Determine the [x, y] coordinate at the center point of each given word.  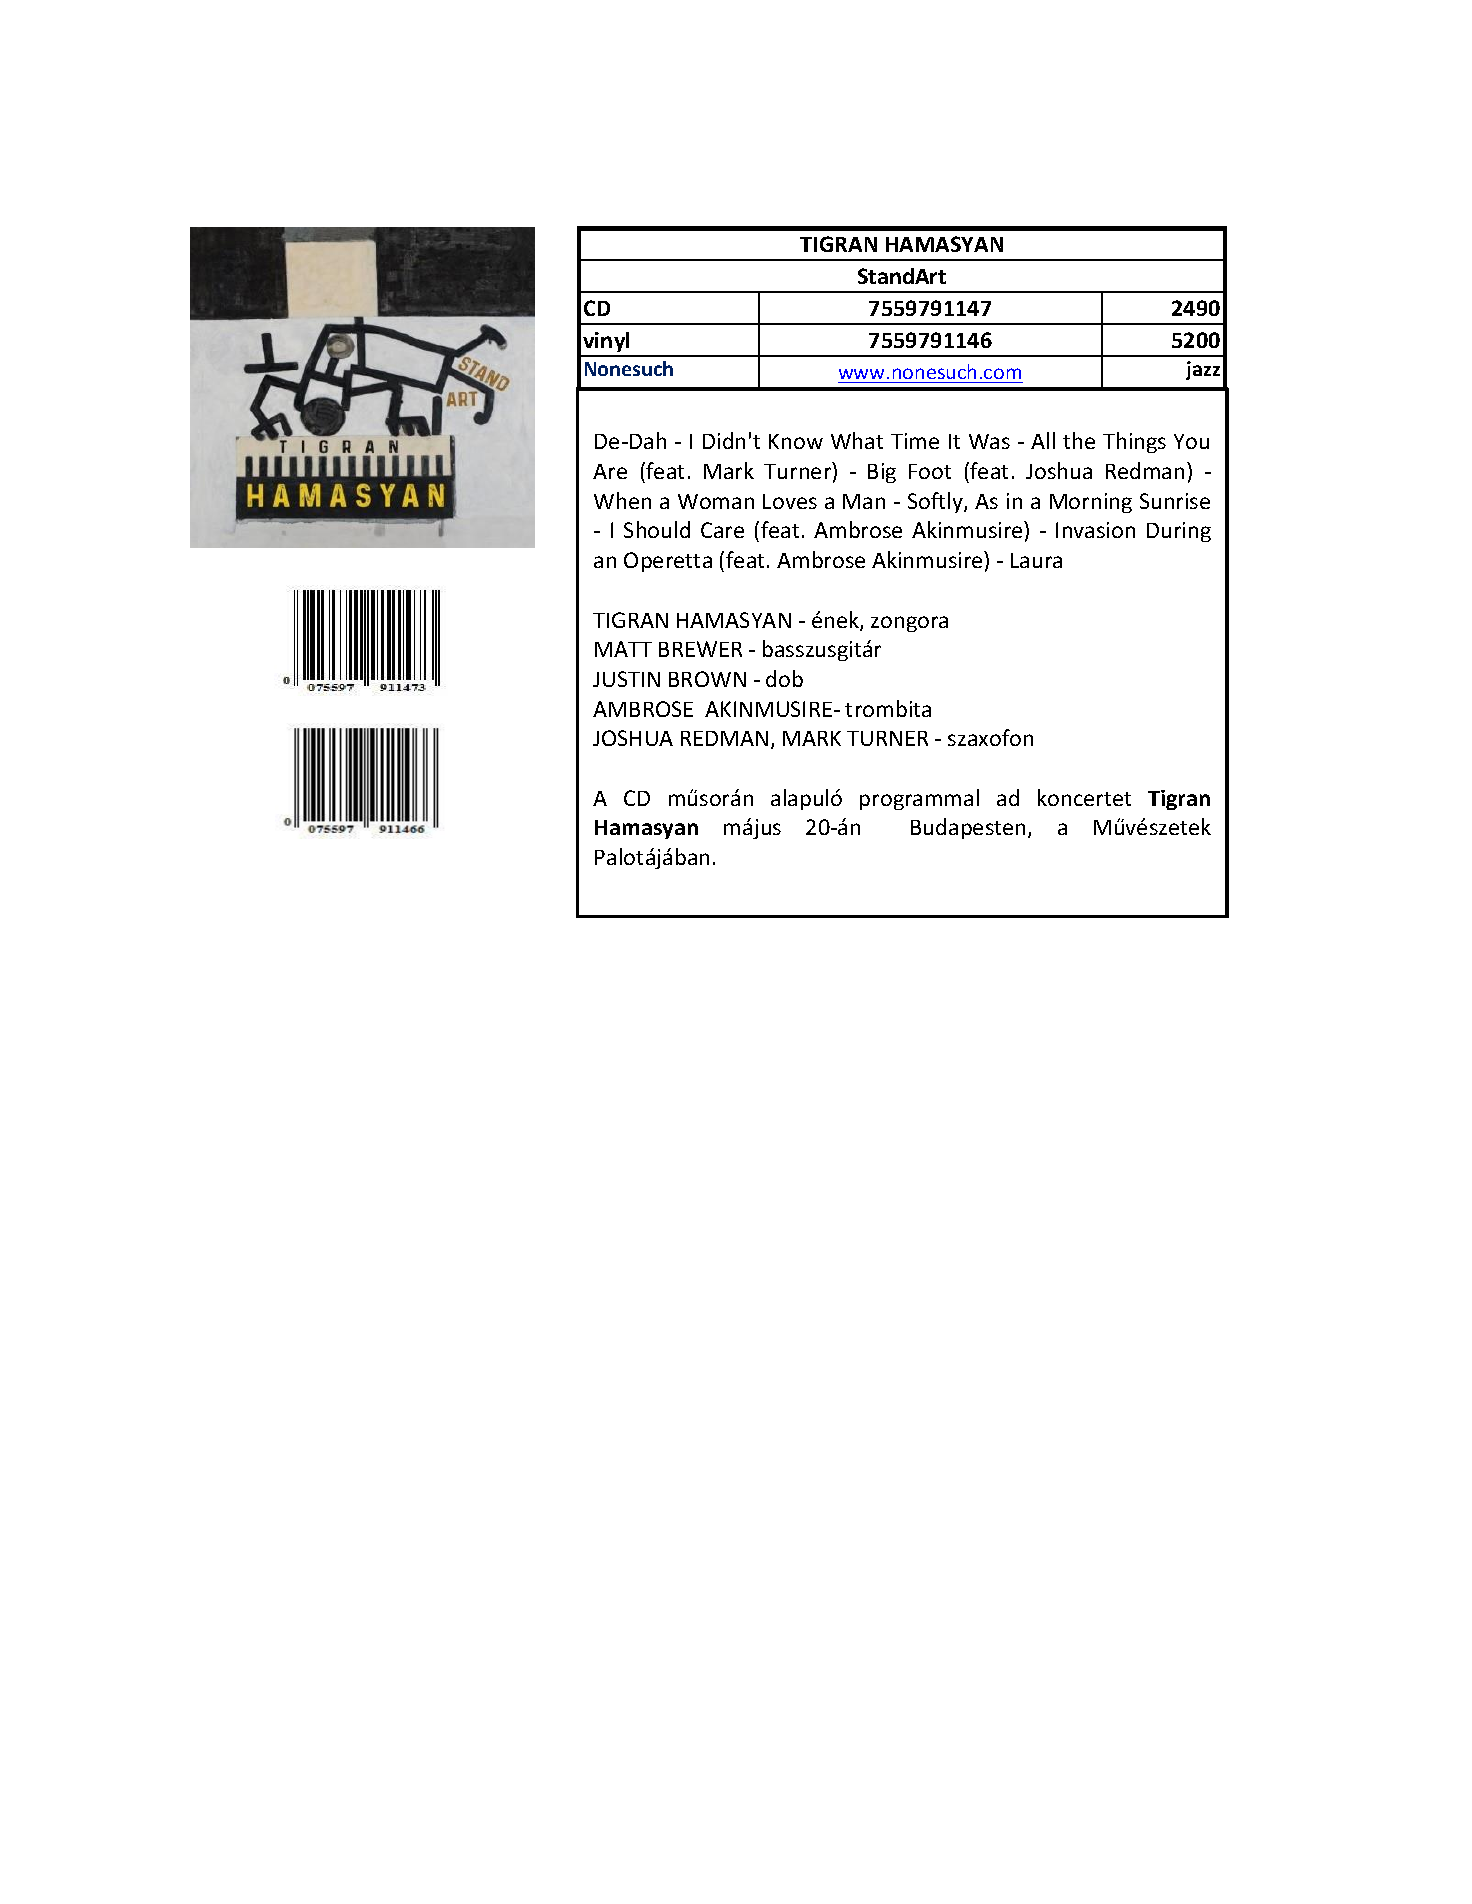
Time [915, 441]
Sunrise [1175, 501]
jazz [1203, 370]
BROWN [707, 679]
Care [722, 530]
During [1179, 532]
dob [784, 678]
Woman [716, 501]
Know [796, 441]
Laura [1036, 560]
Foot [930, 471]
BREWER [700, 649]
